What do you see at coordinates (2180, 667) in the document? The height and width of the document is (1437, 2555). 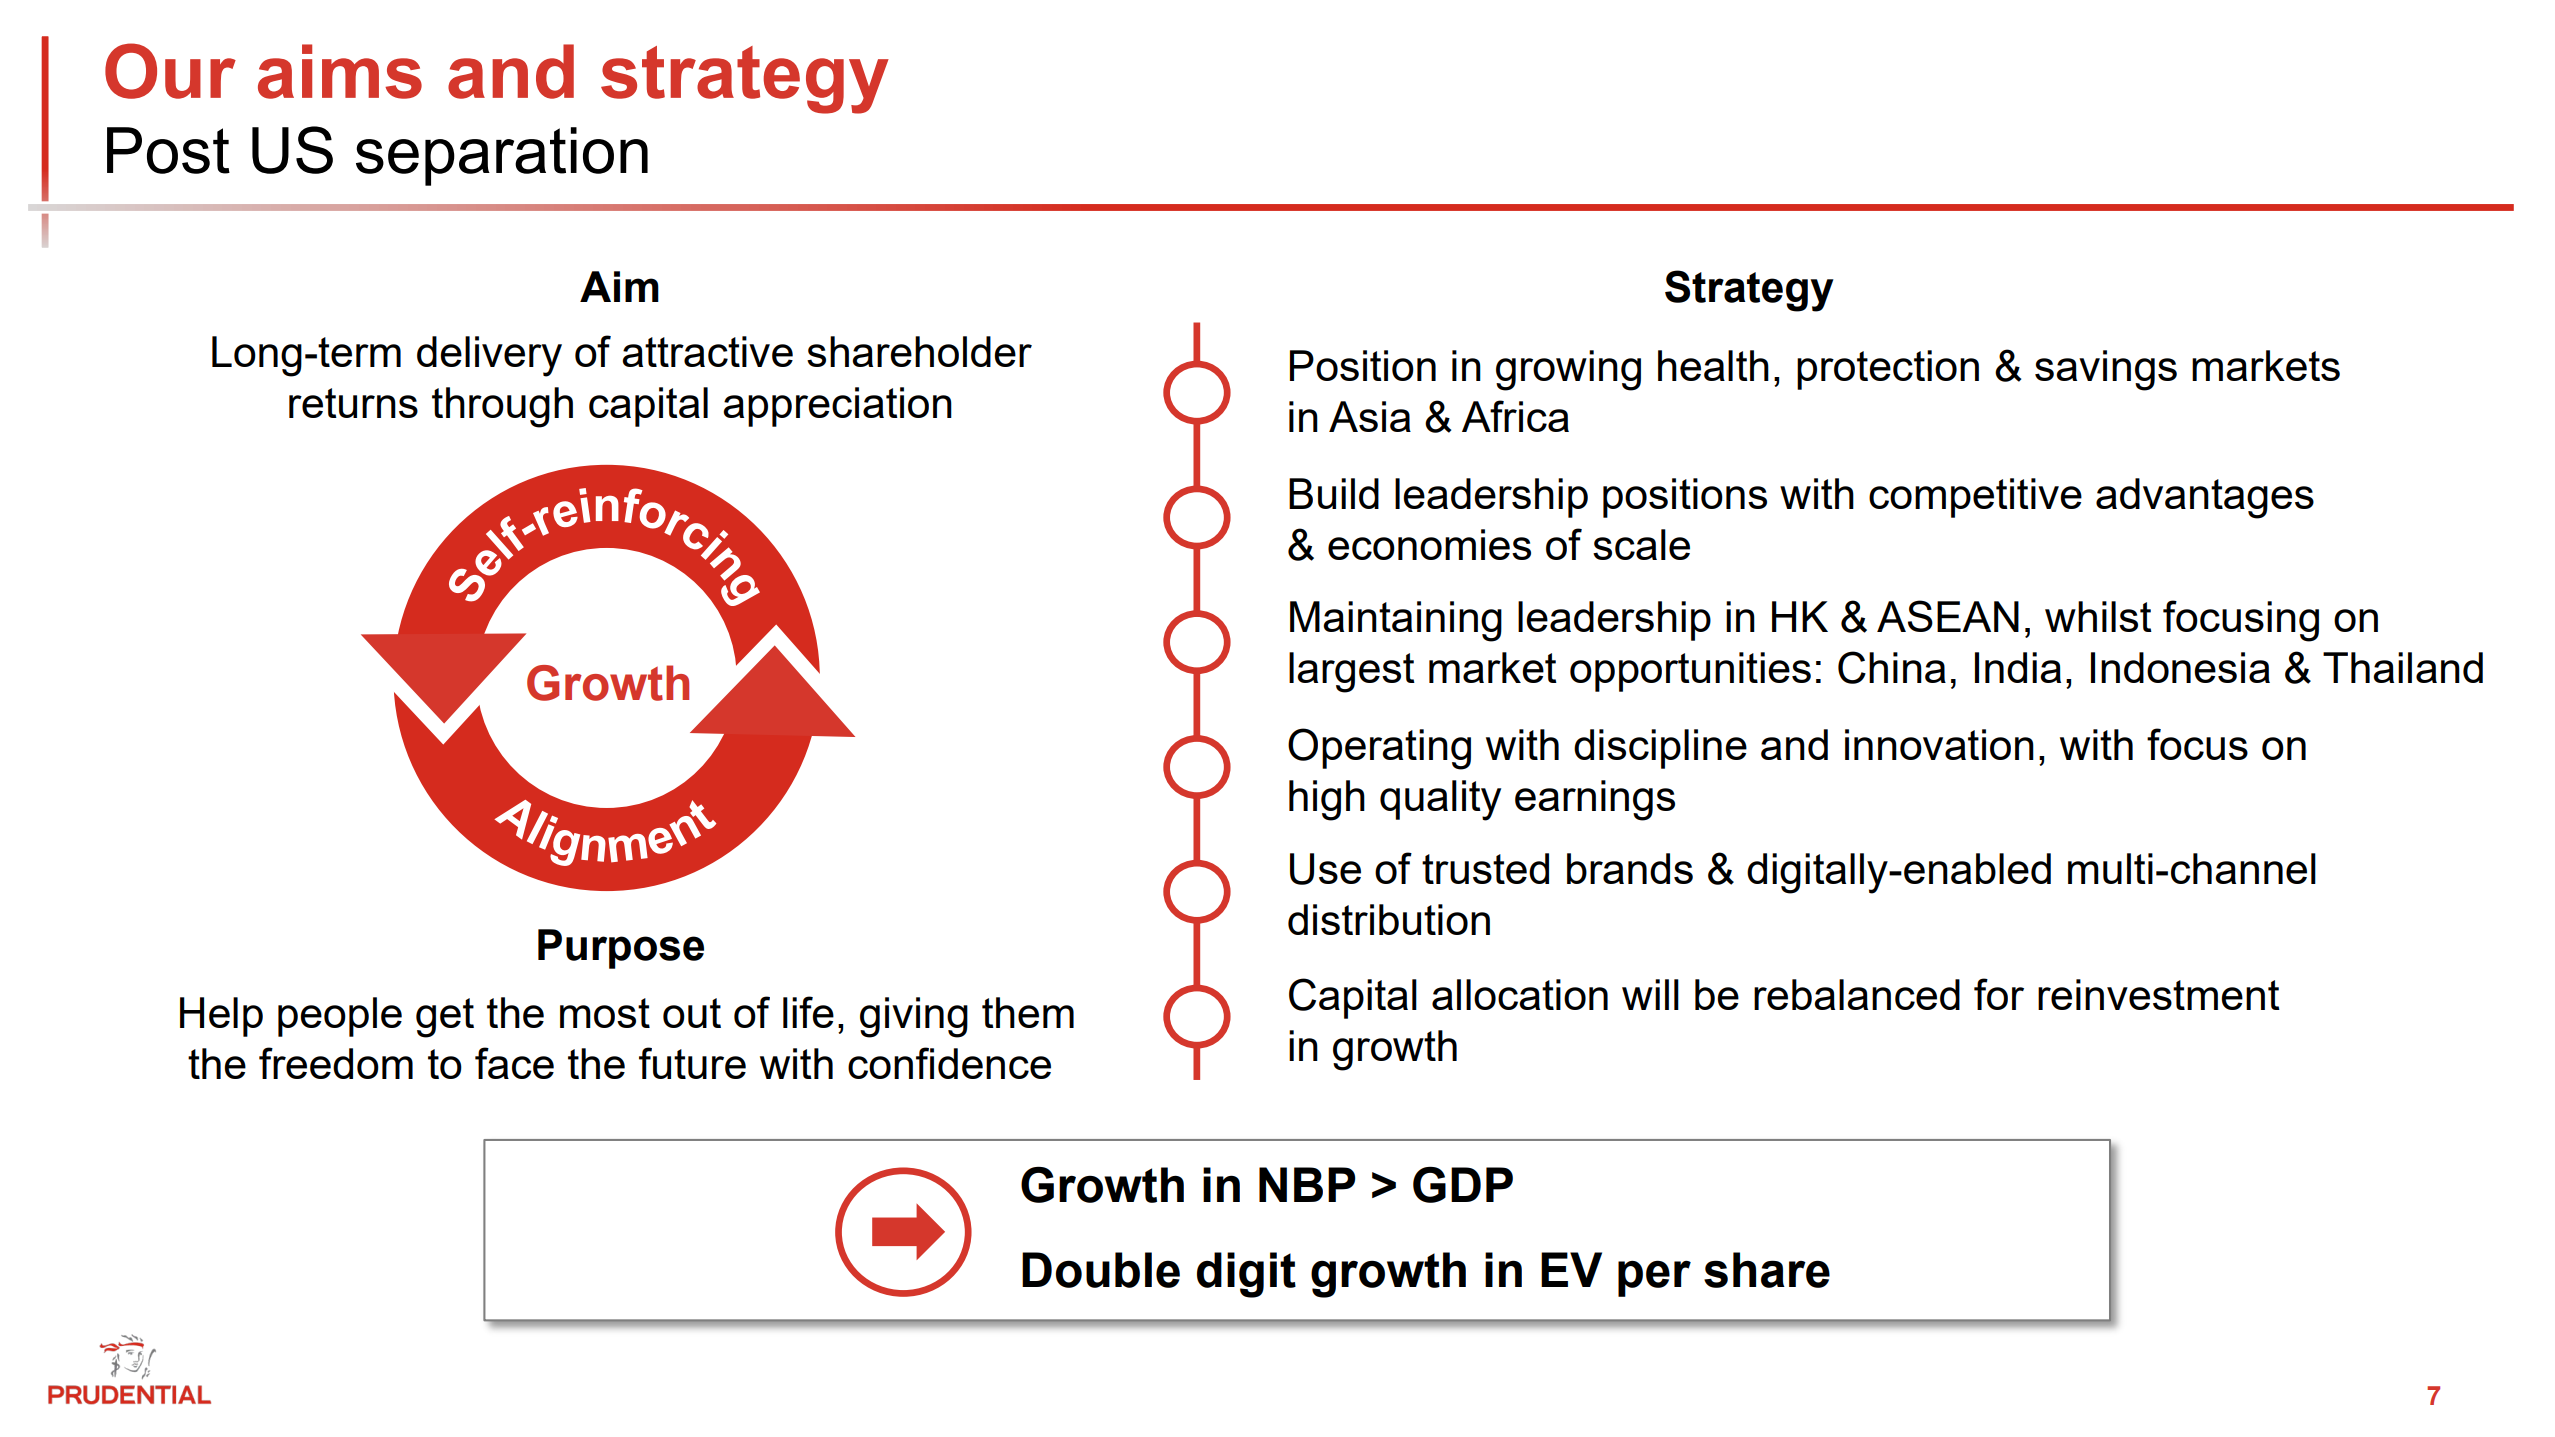 I see `Indonesia` at bounding box center [2180, 667].
